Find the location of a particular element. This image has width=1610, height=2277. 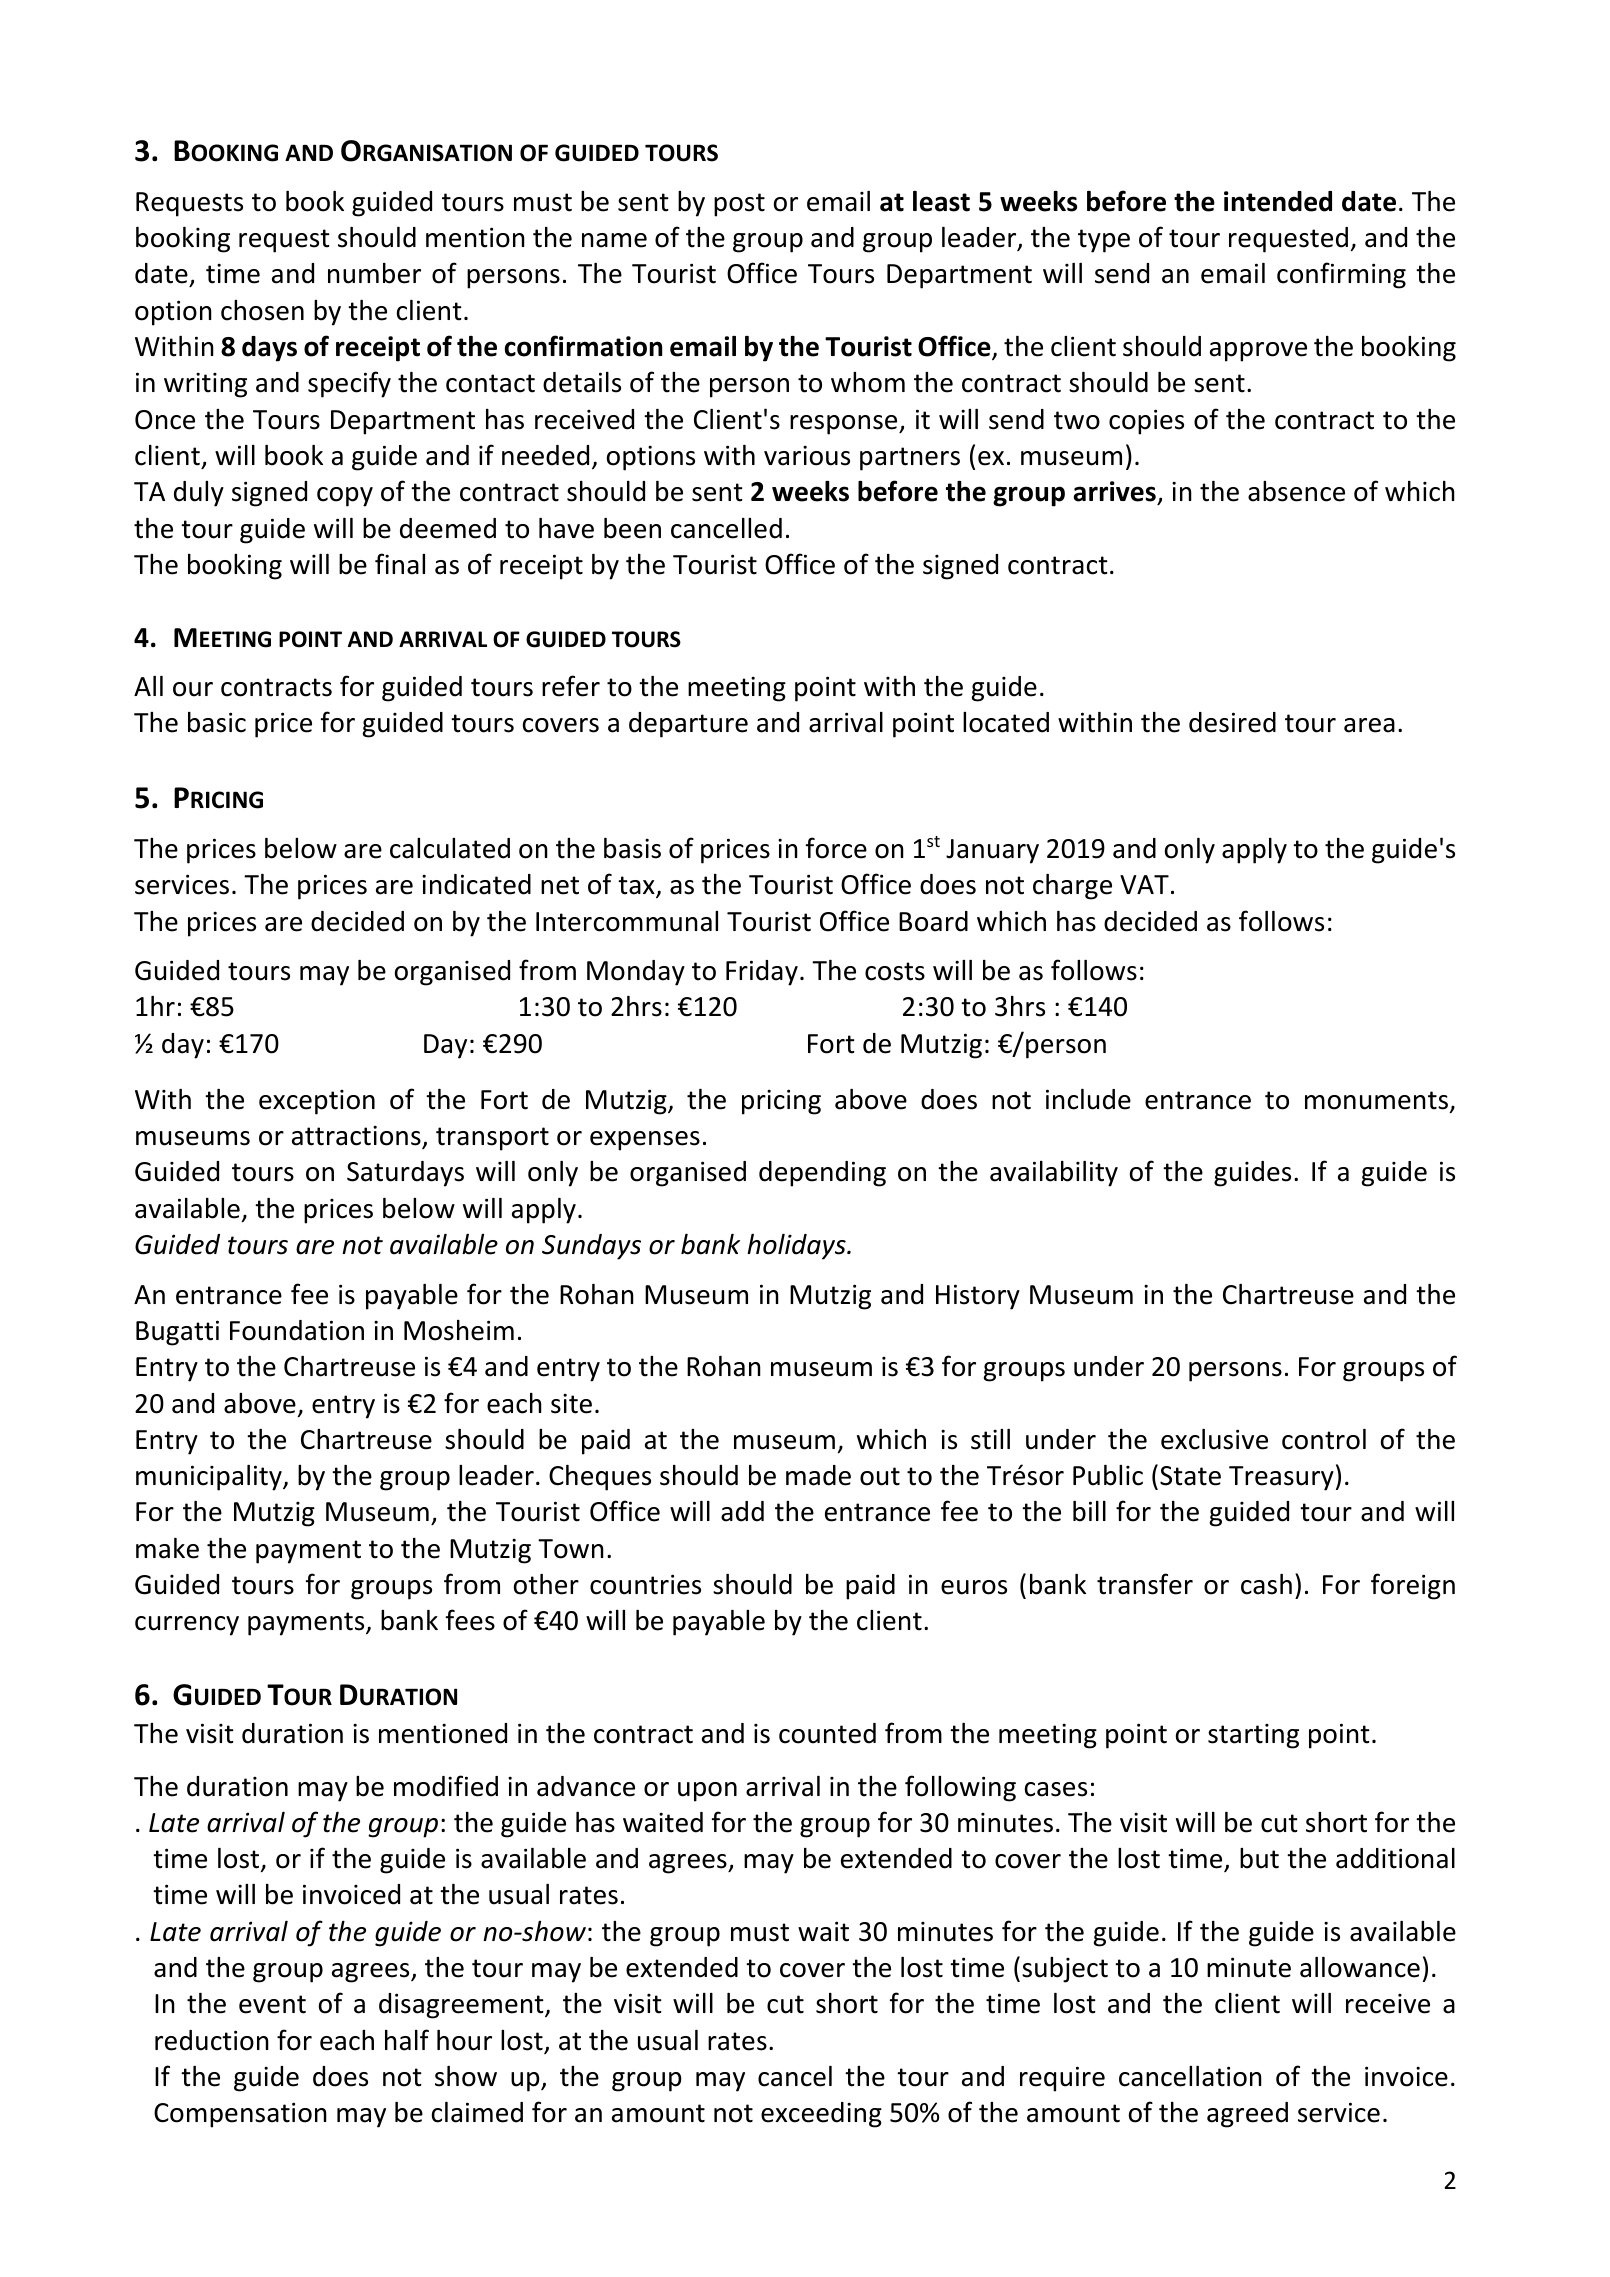

Treasury is located at coordinates (1281, 1478).
